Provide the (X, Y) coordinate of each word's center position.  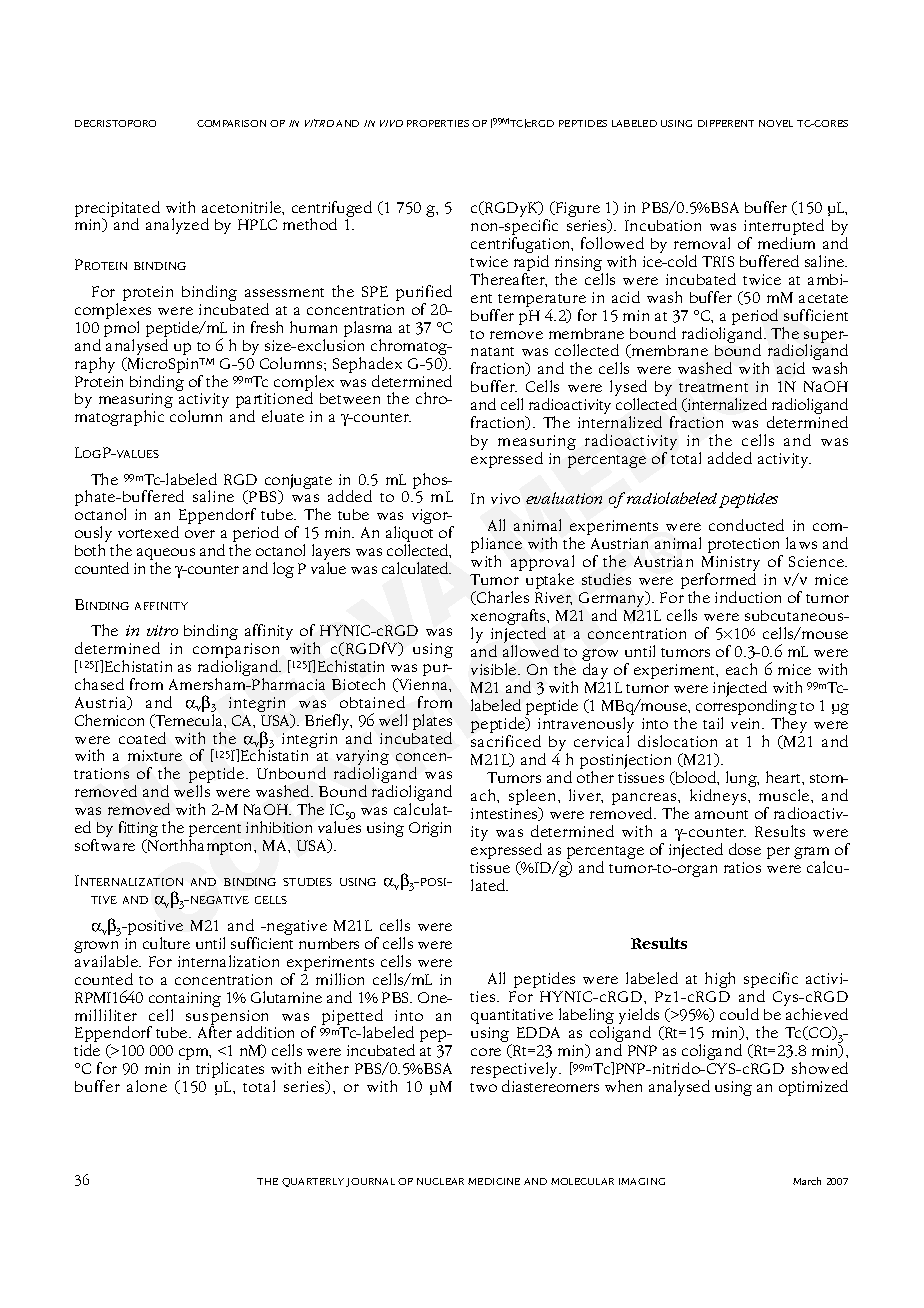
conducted (746, 525)
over (200, 534)
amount (721, 814)
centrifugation (522, 245)
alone (147, 1086)
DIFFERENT (726, 123)
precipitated (117, 210)
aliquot (409, 535)
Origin (430, 829)
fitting (138, 830)
